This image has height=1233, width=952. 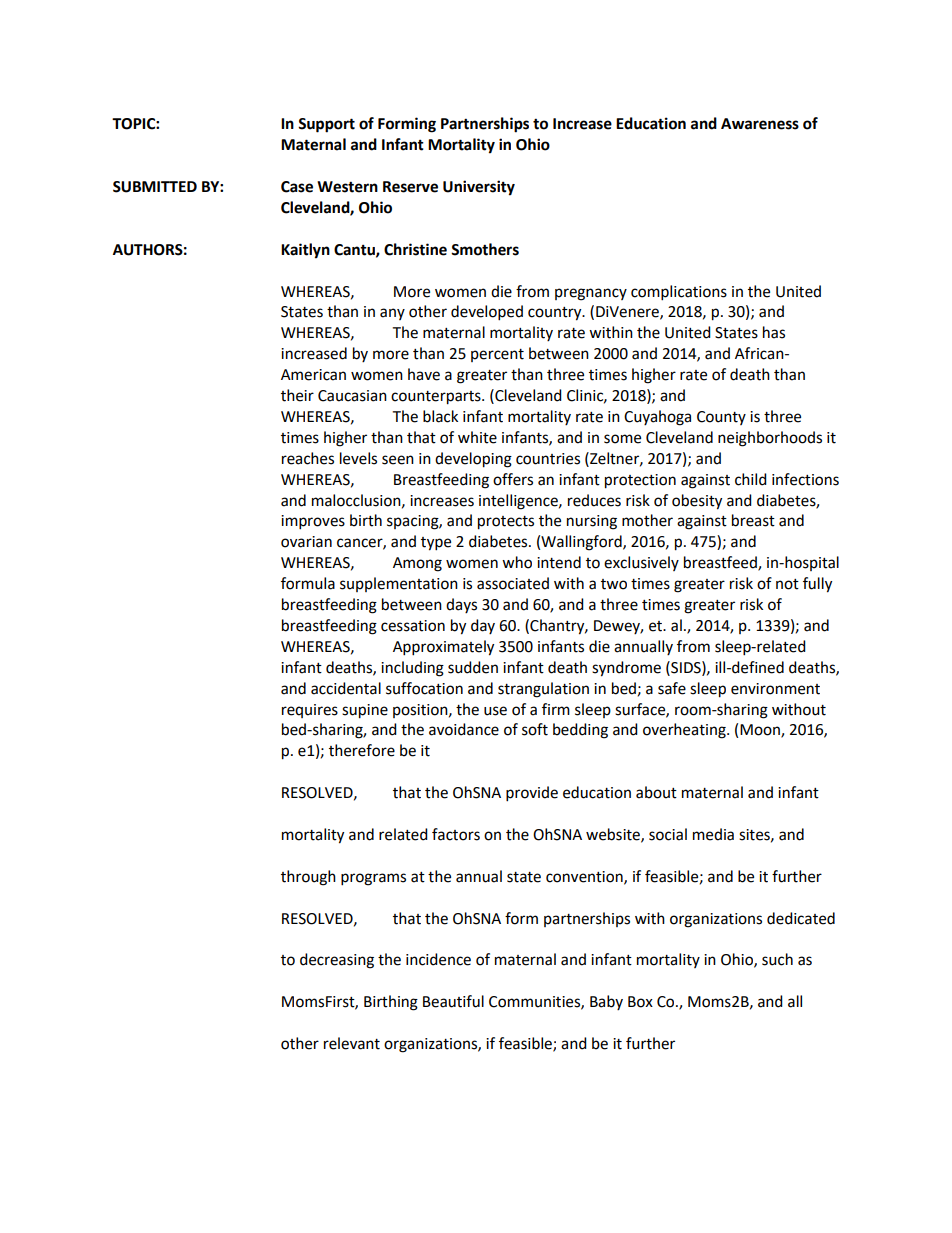 What do you see at coordinates (479, 188) in the image?
I see `University` at bounding box center [479, 188].
